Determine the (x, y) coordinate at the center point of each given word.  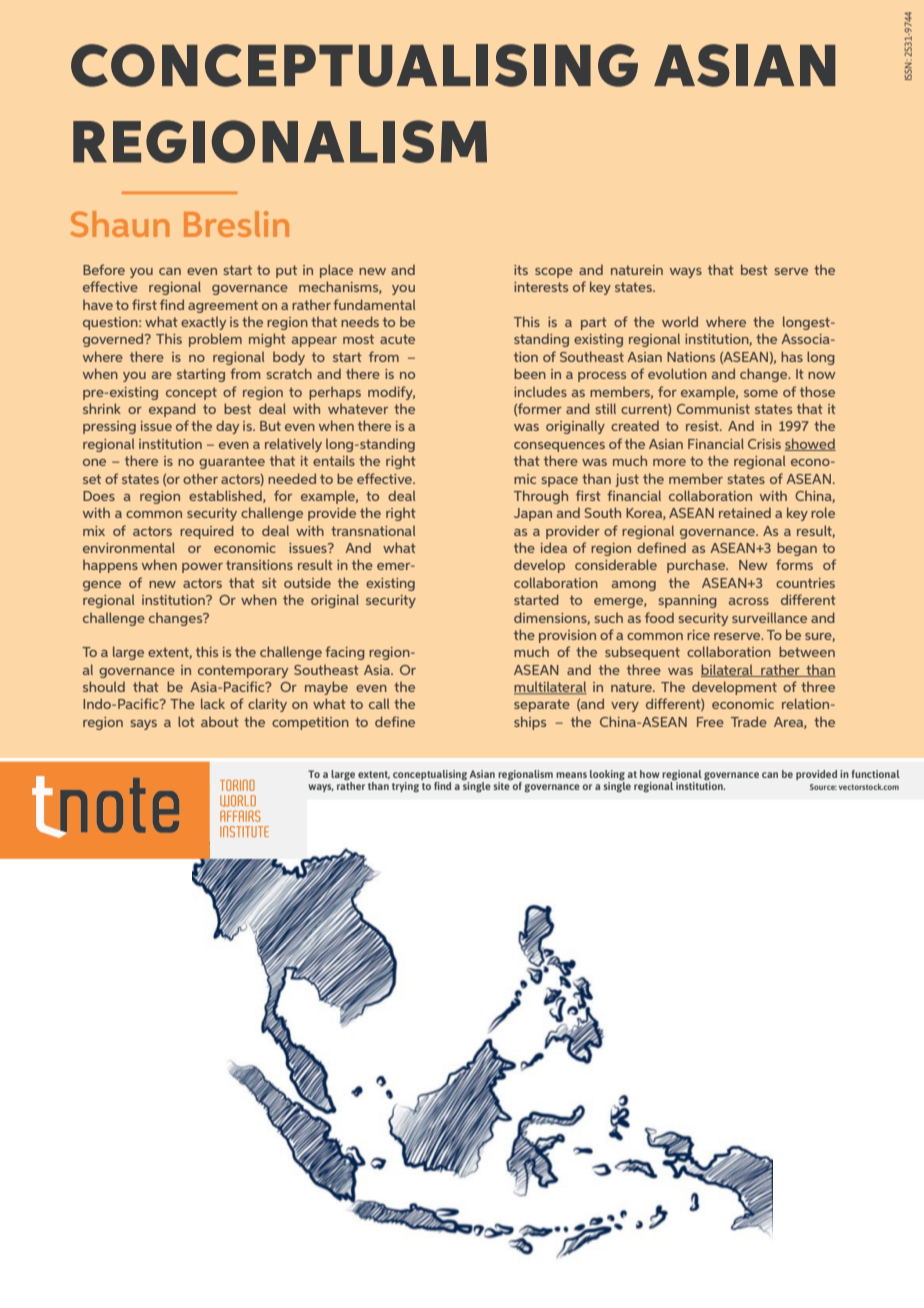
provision (567, 636)
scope (554, 273)
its (521, 270)
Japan (533, 514)
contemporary (243, 671)
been (530, 373)
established (226, 496)
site (502, 786)
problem (215, 340)
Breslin (236, 224)
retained (745, 512)
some (761, 393)
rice (698, 635)
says (144, 725)
